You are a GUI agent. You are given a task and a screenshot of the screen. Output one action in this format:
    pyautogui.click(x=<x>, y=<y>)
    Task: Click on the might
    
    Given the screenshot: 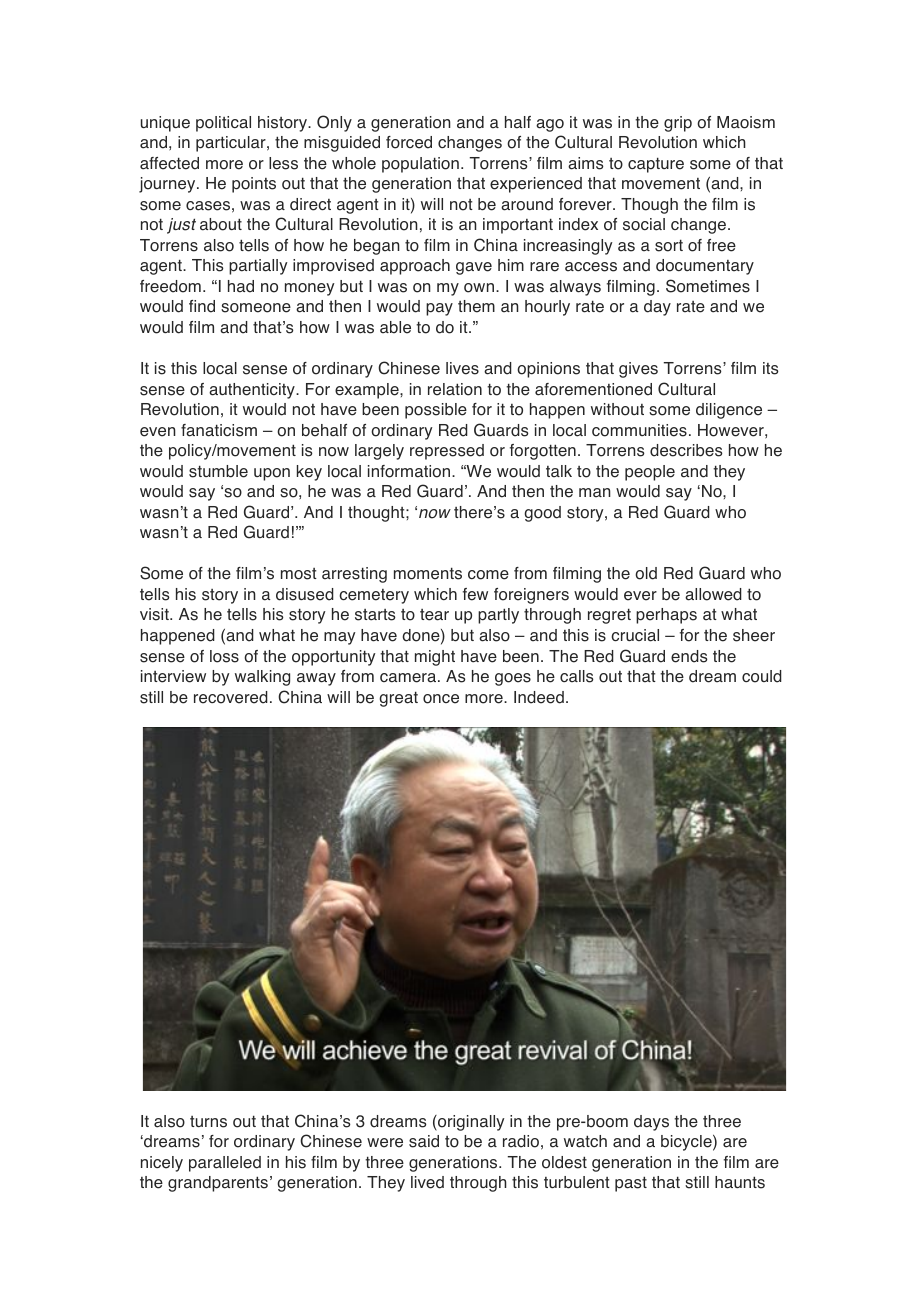 What is the action you would take?
    pyautogui.click(x=435, y=658)
